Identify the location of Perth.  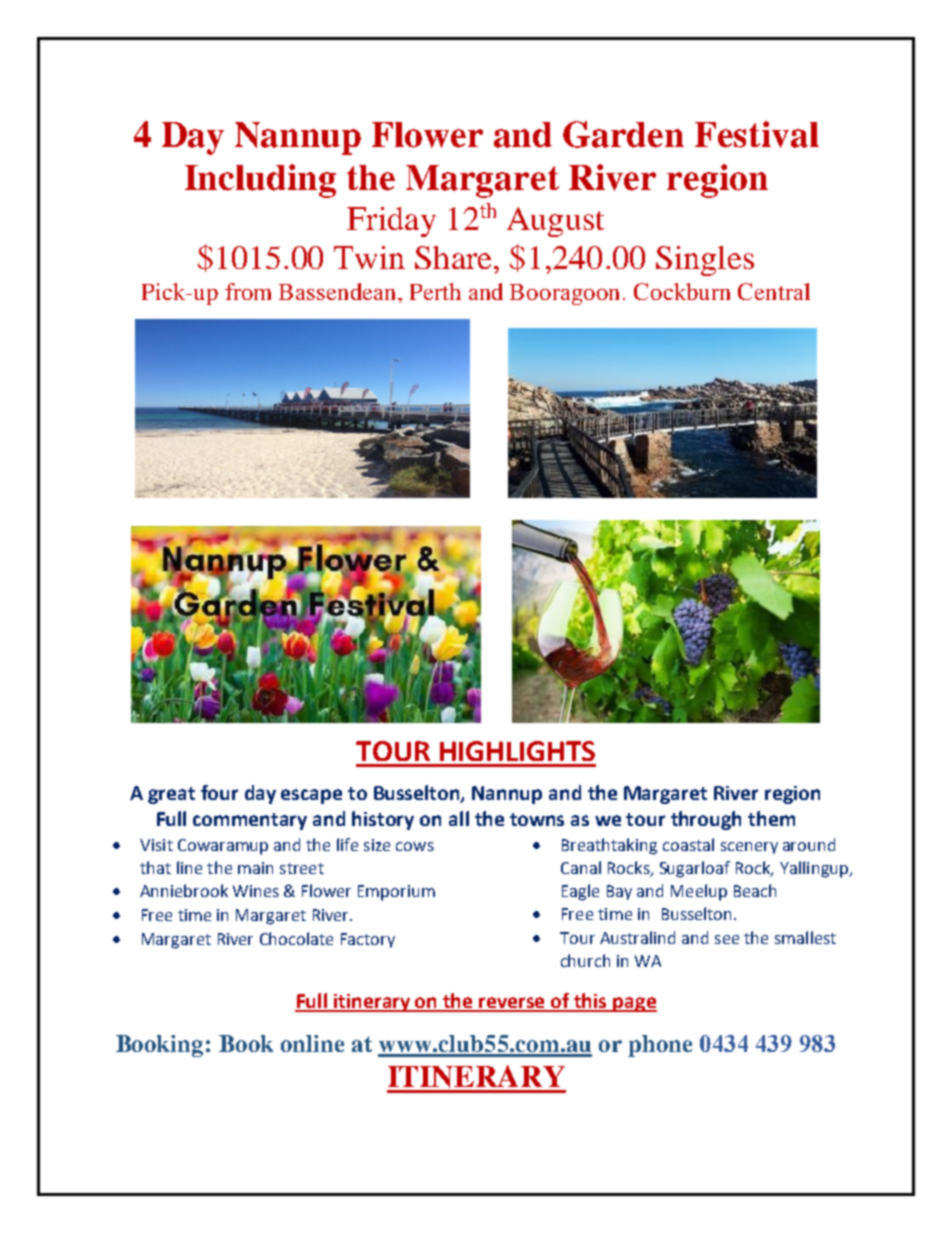
(435, 291).
